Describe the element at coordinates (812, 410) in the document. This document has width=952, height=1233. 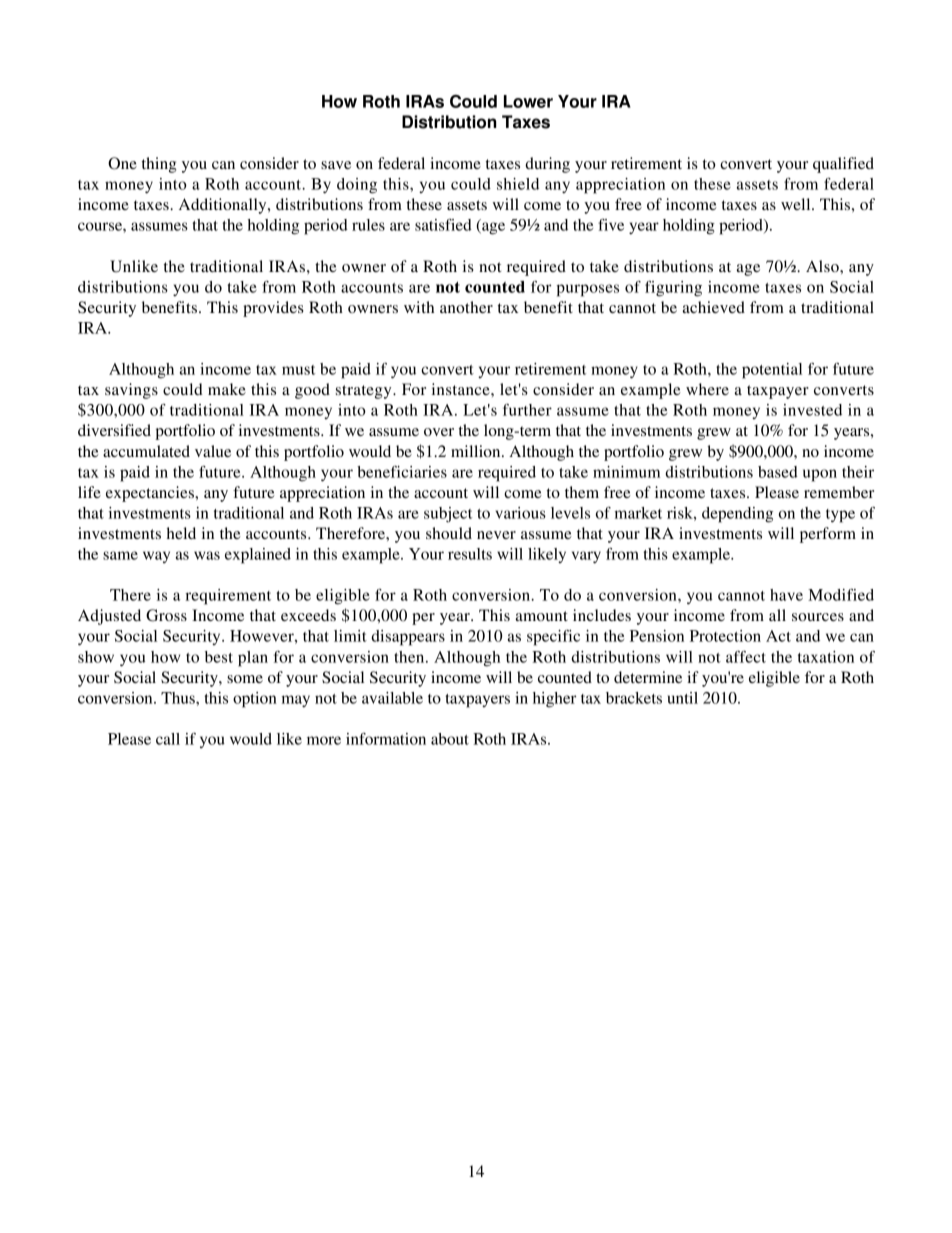
I see `invested` at that location.
